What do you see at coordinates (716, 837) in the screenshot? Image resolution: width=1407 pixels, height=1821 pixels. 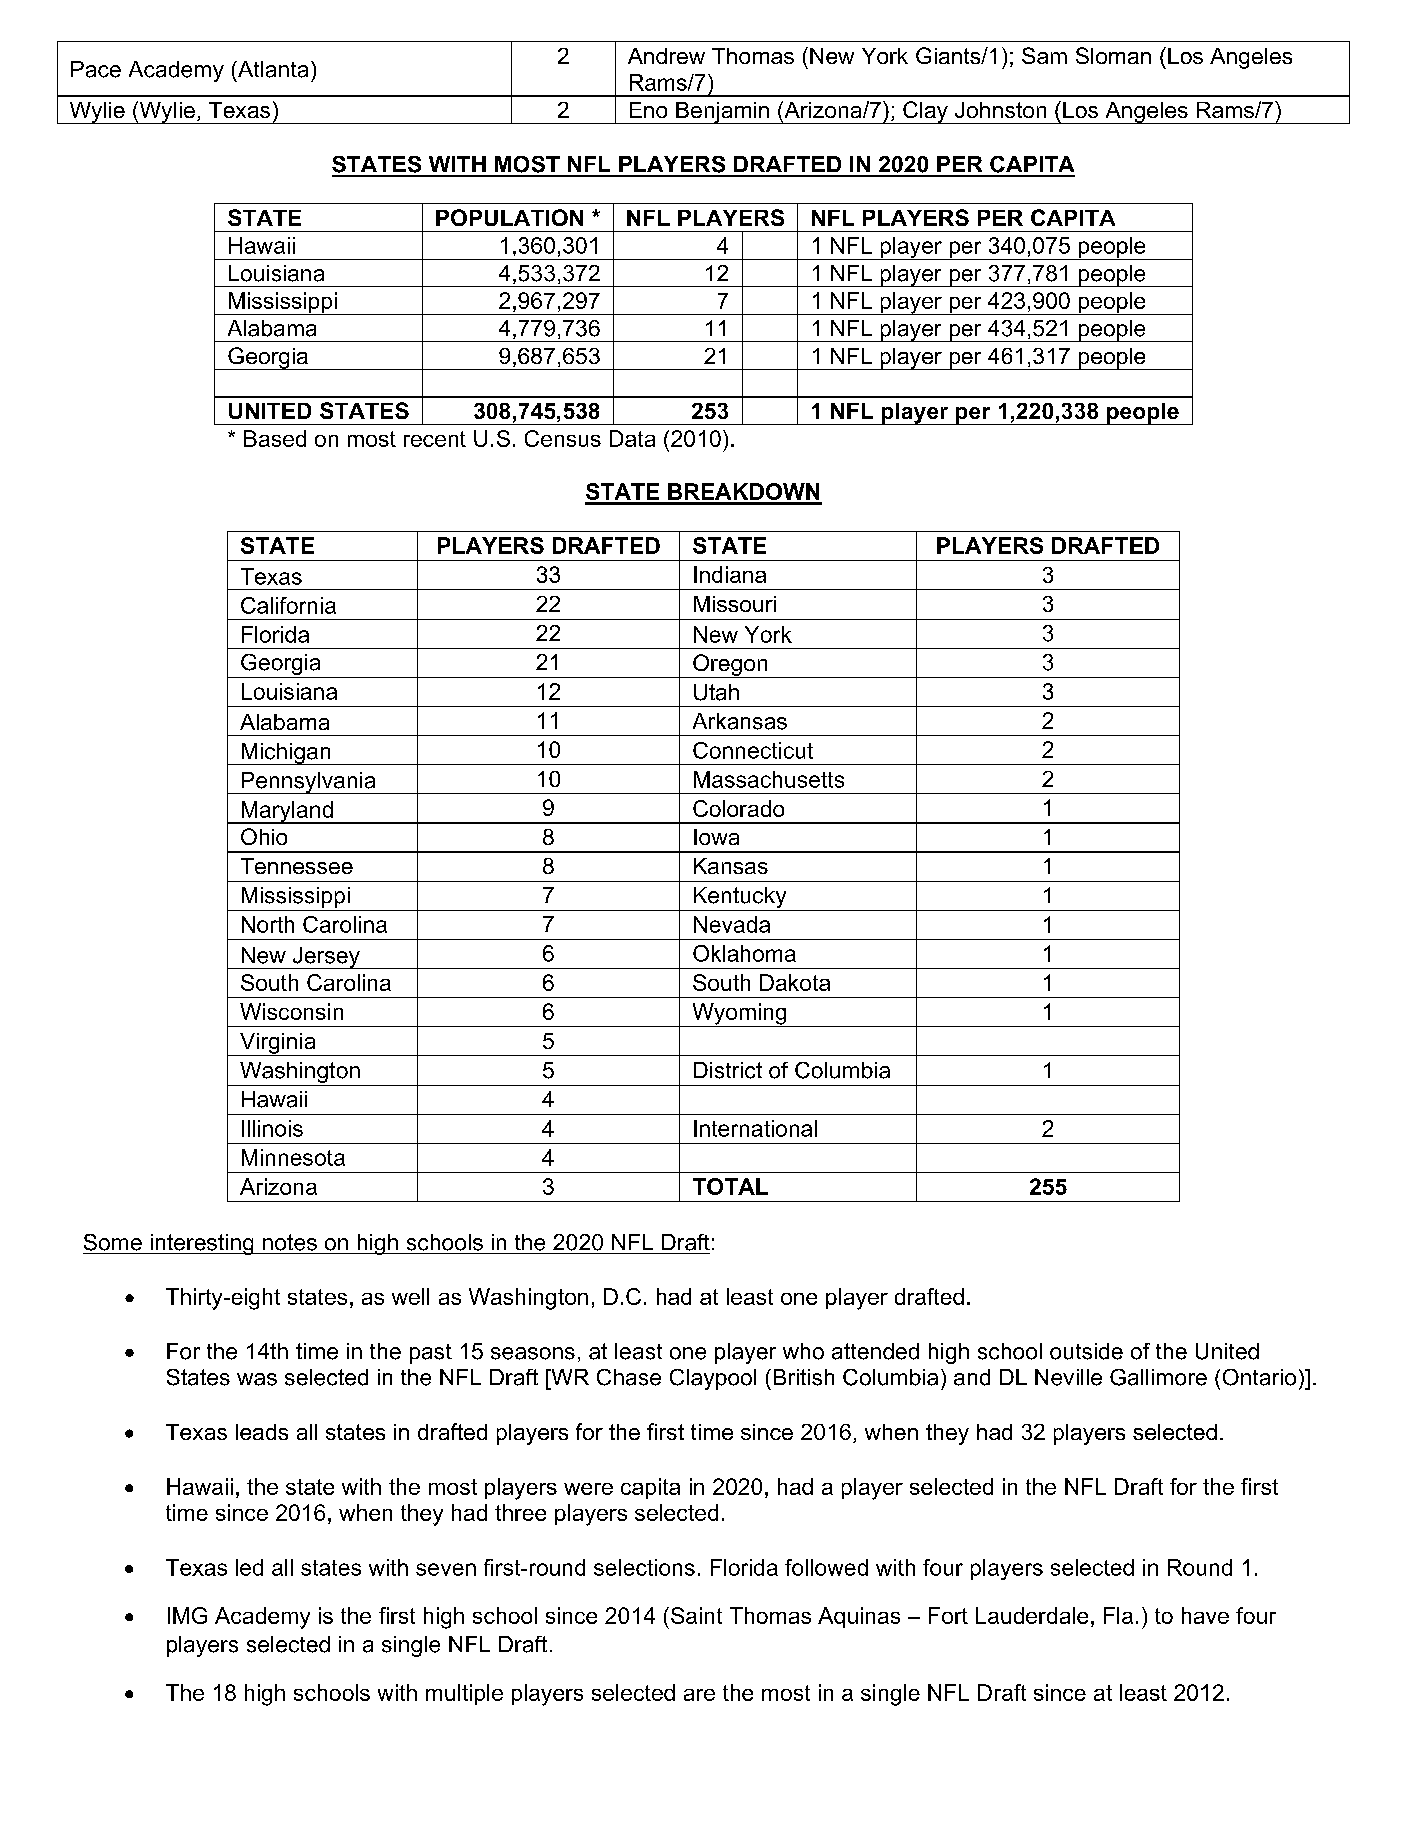 I see `Iowa` at bounding box center [716, 837].
